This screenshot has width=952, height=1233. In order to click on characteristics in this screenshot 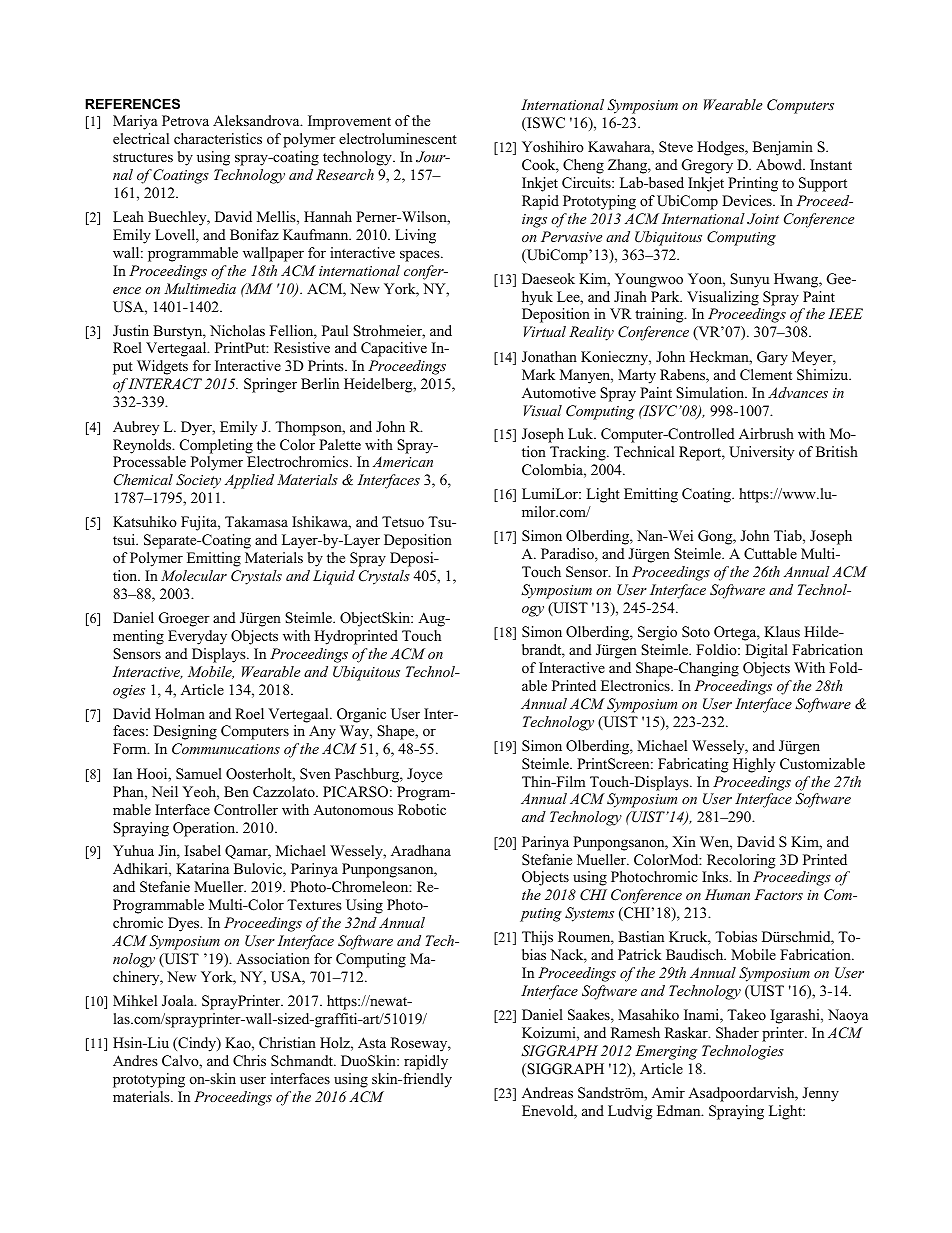, I will do `click(218, 138)`.
